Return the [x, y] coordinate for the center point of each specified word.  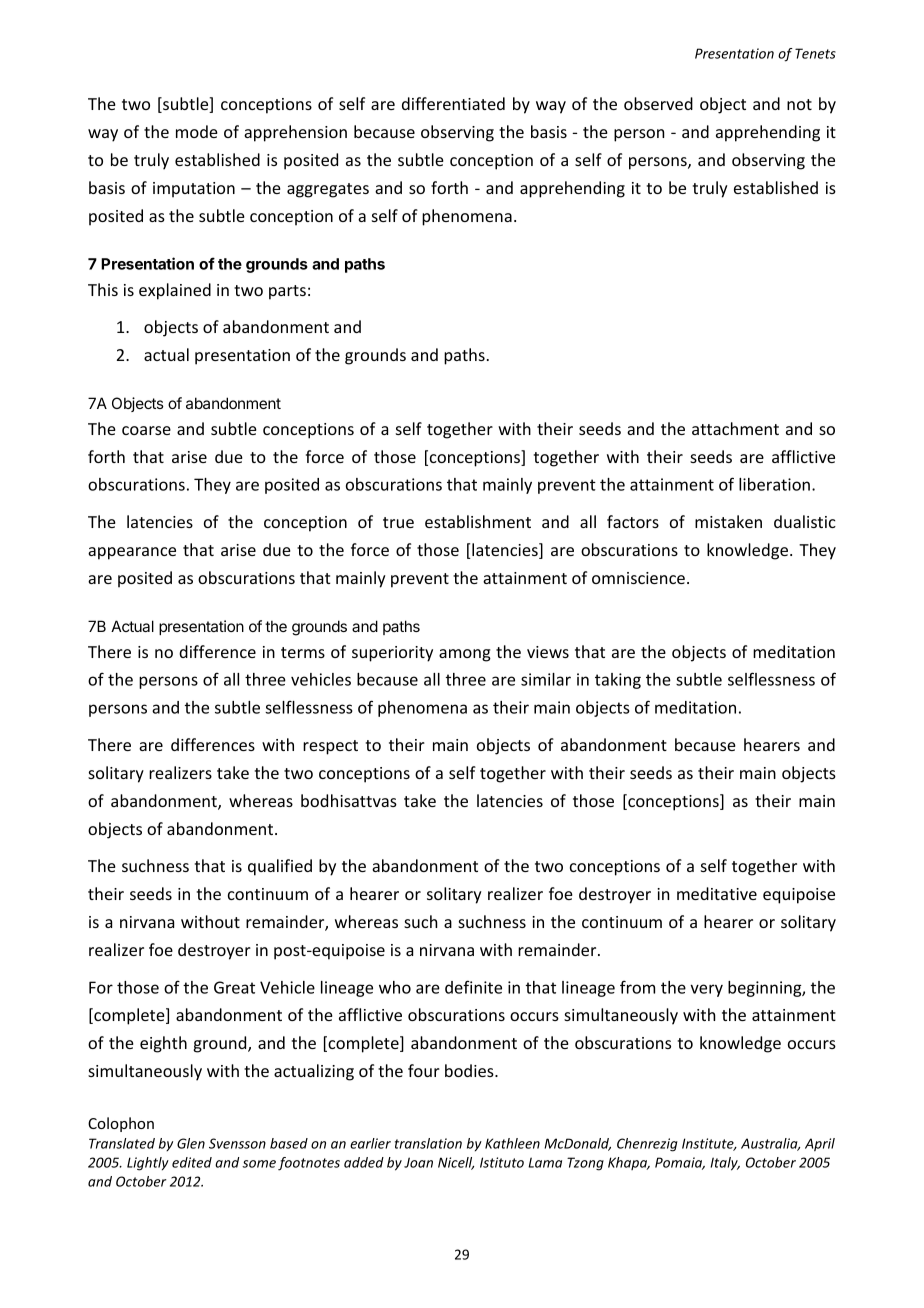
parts [287, 292]
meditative [717, 893]
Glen [191, 1143]
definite [473, 987]
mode [197, 131]
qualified [280, 867]
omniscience [638, 578]
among [465, 655]
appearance [132, 553]
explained [175, 291]
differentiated [453, 103]
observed [658, 103]
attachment [735, 428]
